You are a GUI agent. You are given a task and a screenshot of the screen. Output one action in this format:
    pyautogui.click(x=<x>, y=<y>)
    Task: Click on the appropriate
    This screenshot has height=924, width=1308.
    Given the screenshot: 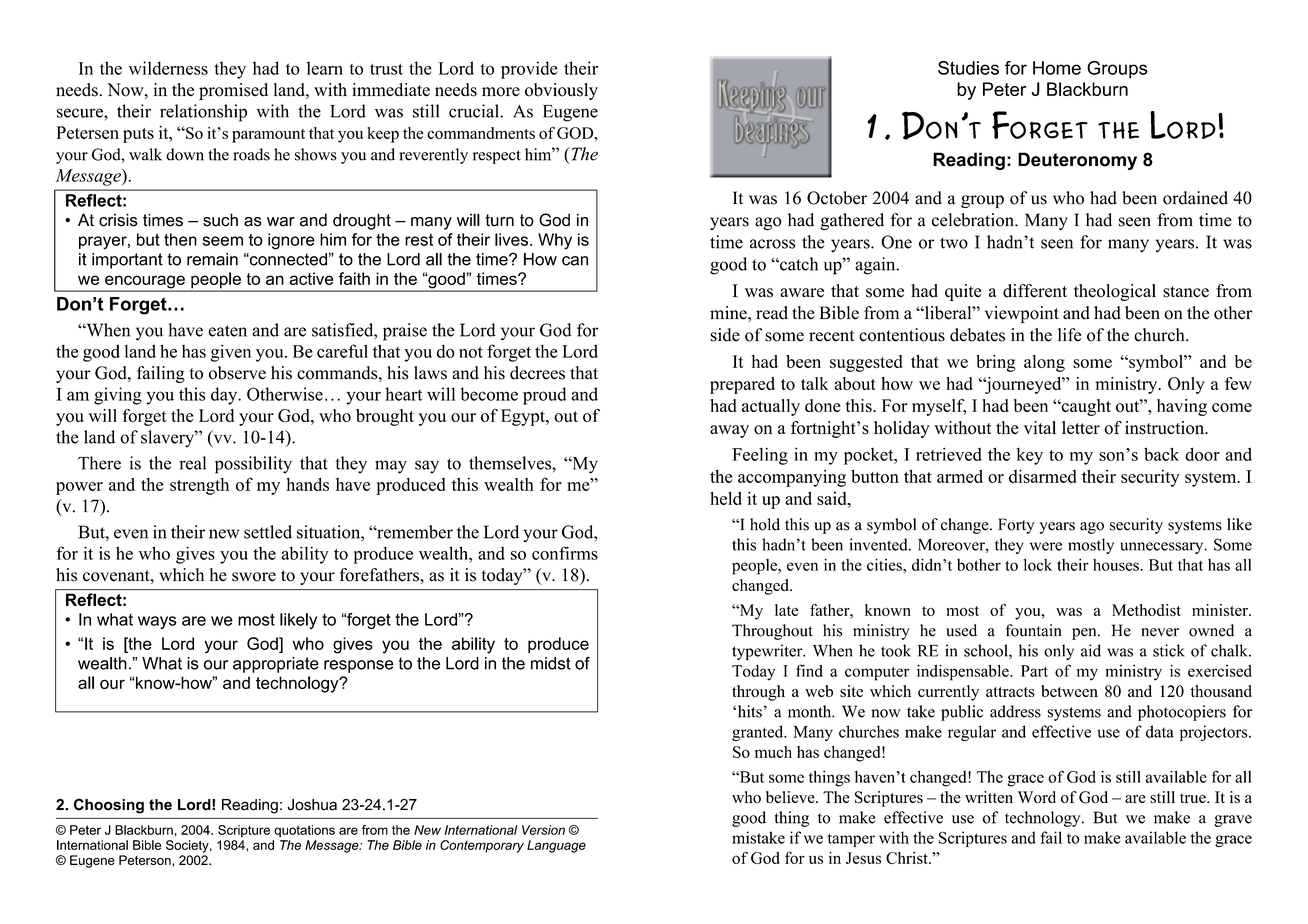 What is the action you would take?
    pyautogui.click(x=276, y=665)
